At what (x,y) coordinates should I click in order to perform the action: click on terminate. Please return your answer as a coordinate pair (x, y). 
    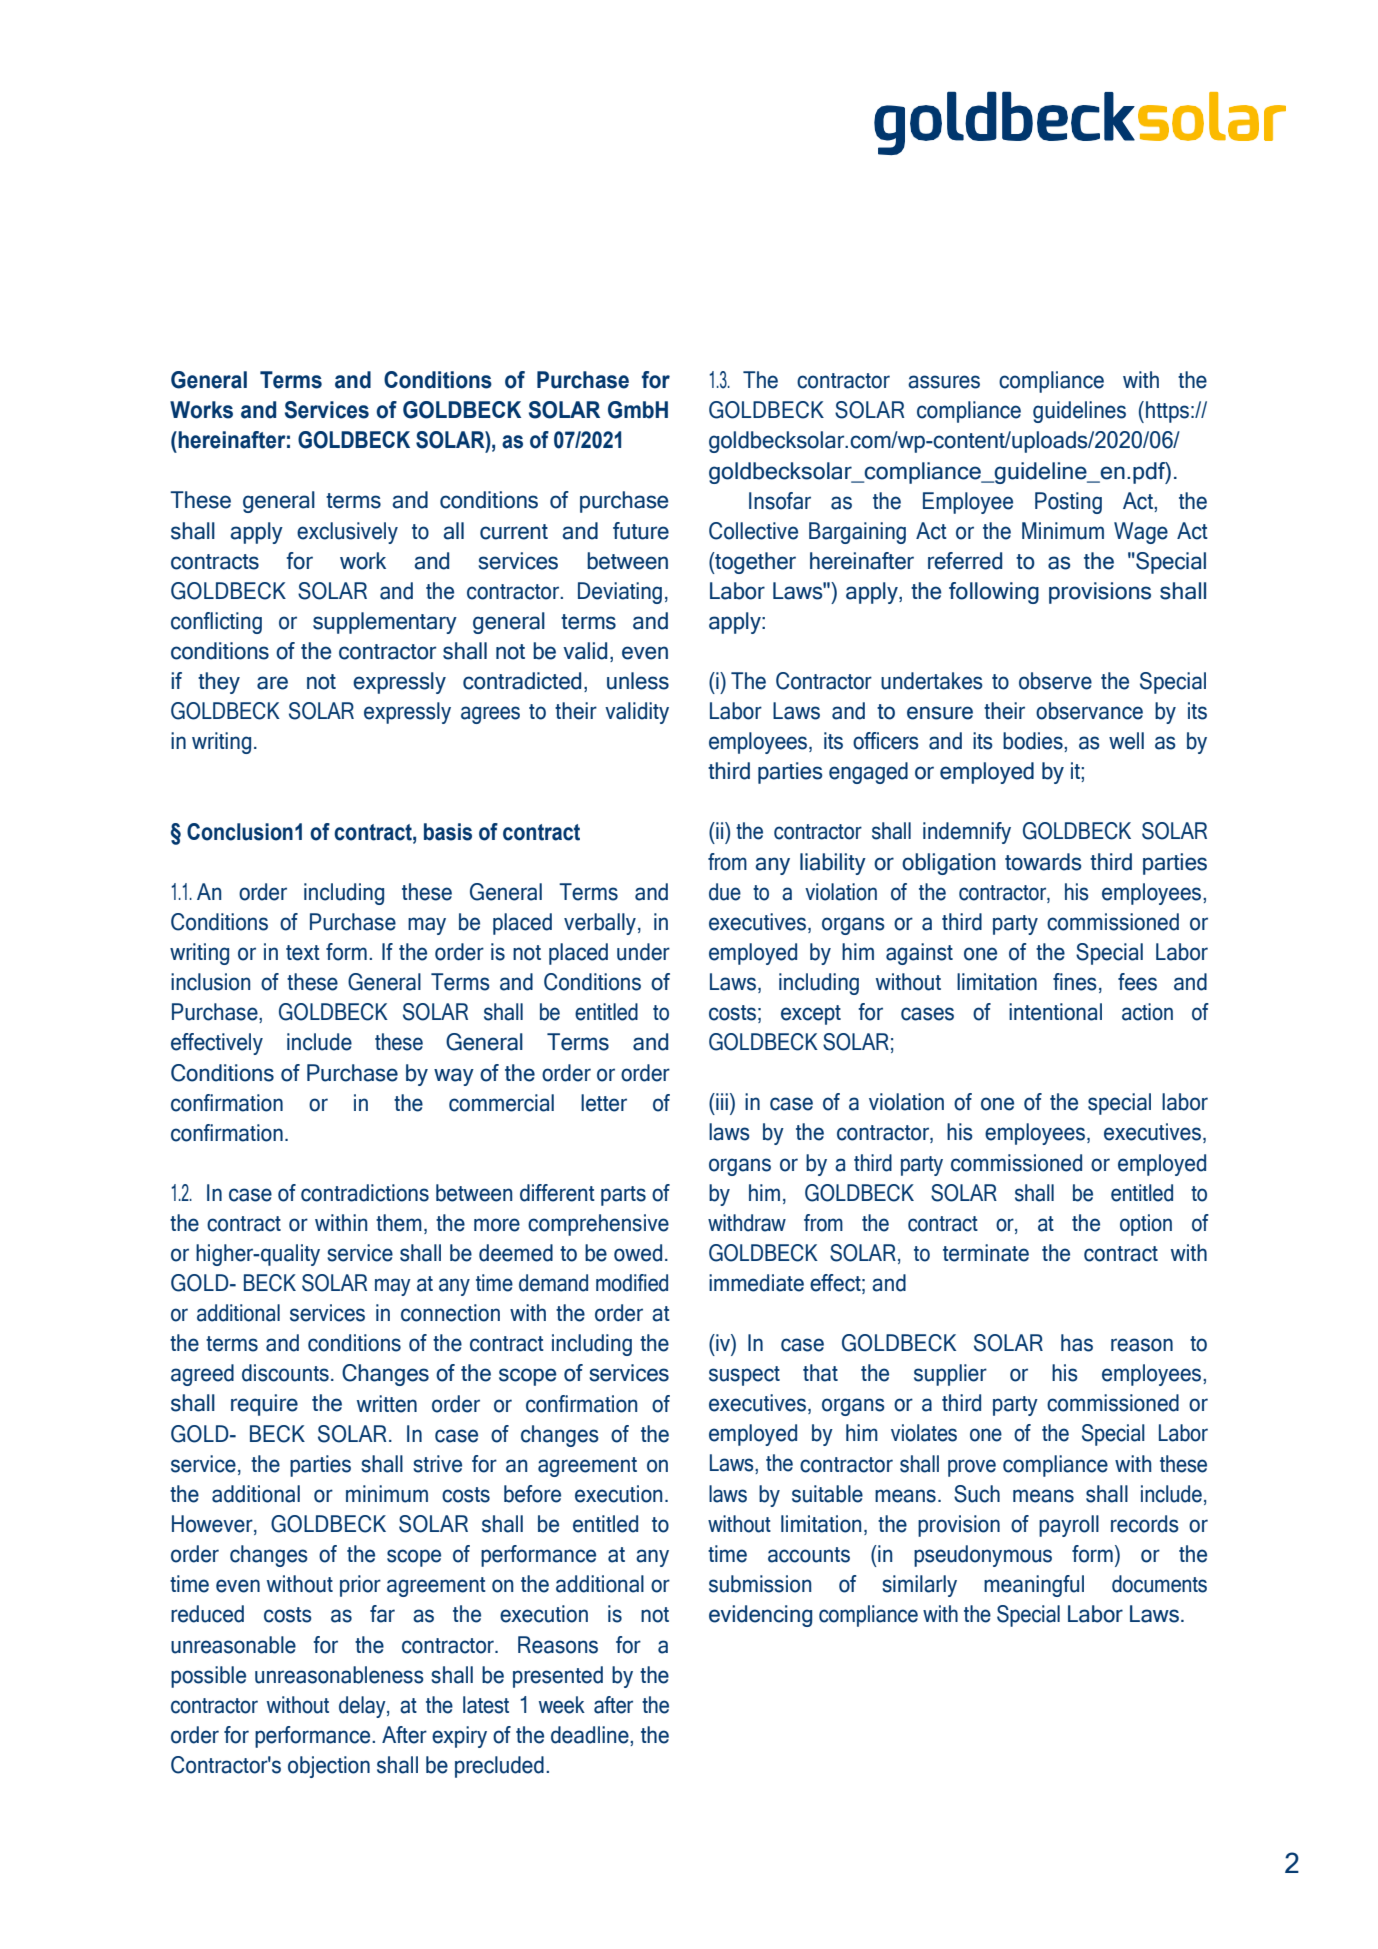
    Looking at the image, I should click on (986, 1253).
